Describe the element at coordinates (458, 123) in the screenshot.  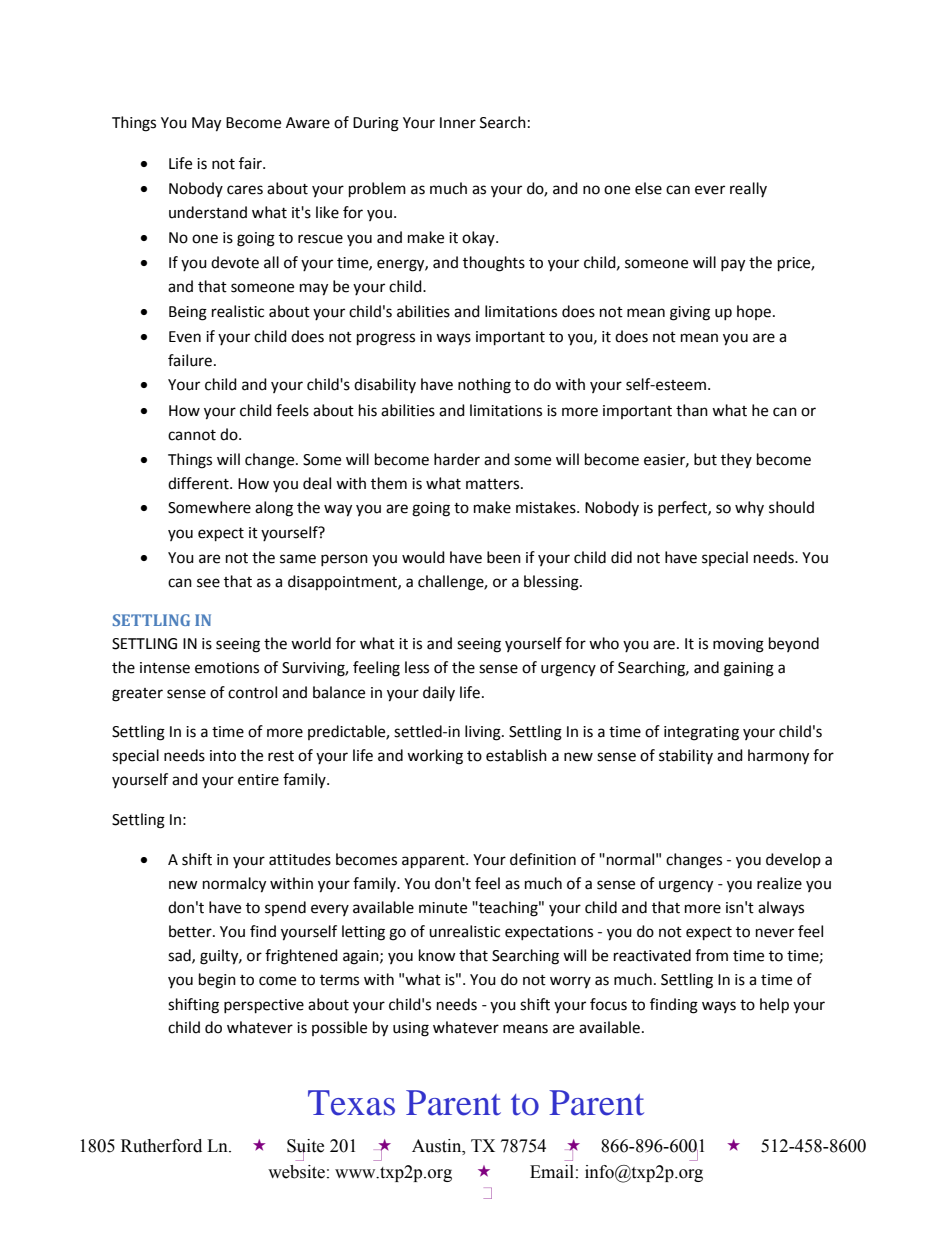
I see `Inner` at that location.
